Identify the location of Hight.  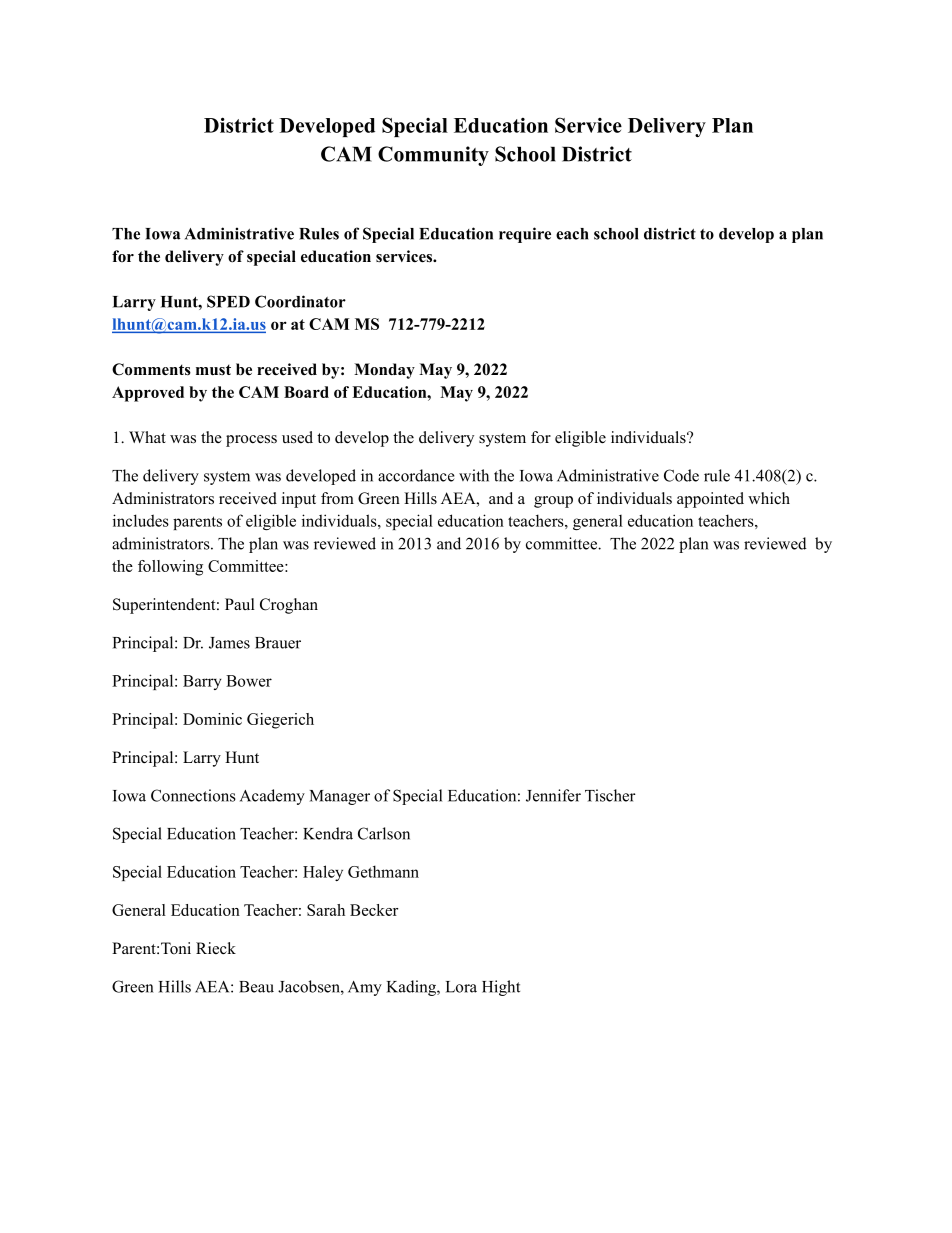
(501, 988).
